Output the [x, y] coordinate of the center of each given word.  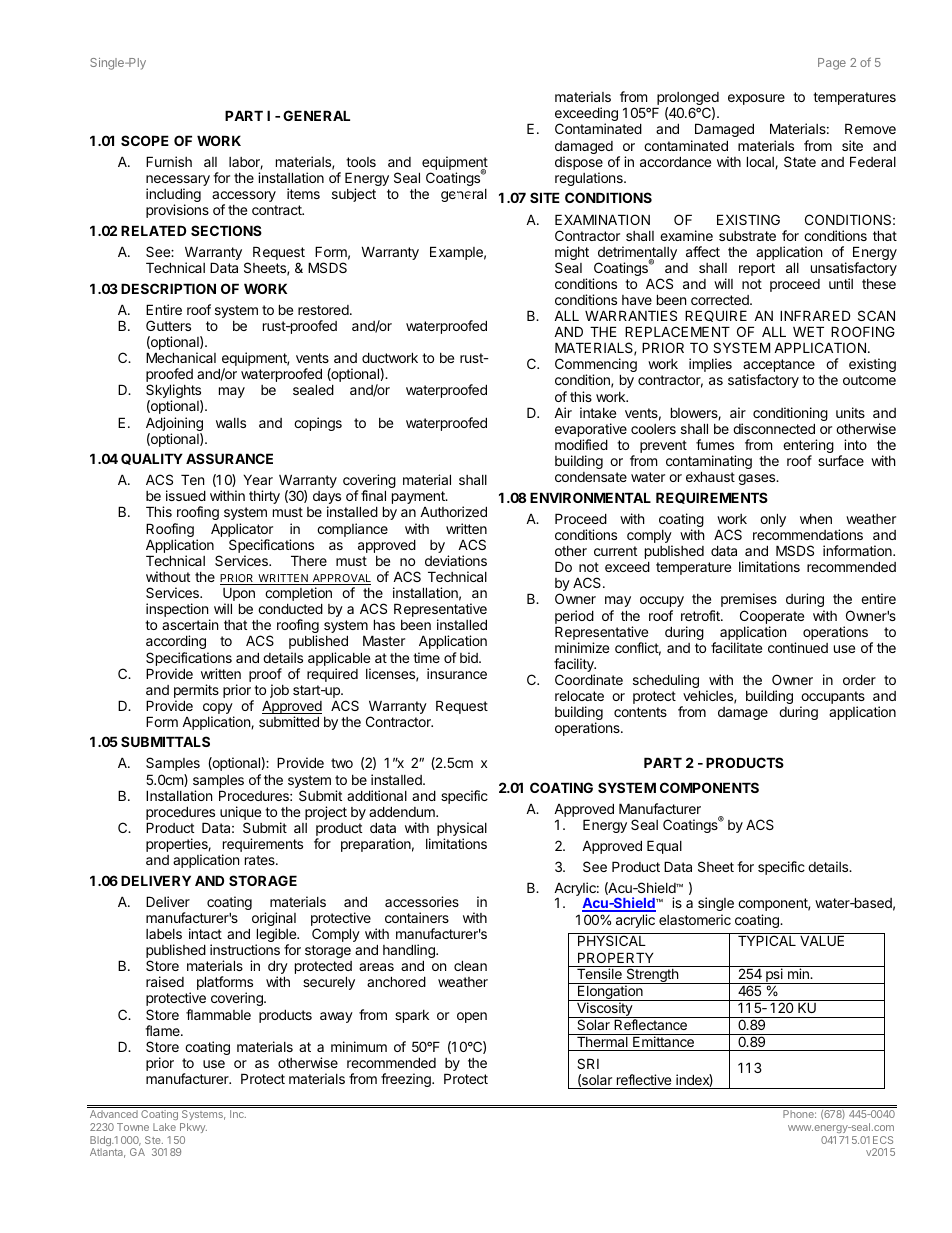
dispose [579, 164]
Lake [164, 1127]
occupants [832, 699]
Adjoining [174, 425]
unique [240, 814]
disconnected [774, 428]
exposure [756, 99]
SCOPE [145, 140]
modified [581, 444]
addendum [403, 811]
